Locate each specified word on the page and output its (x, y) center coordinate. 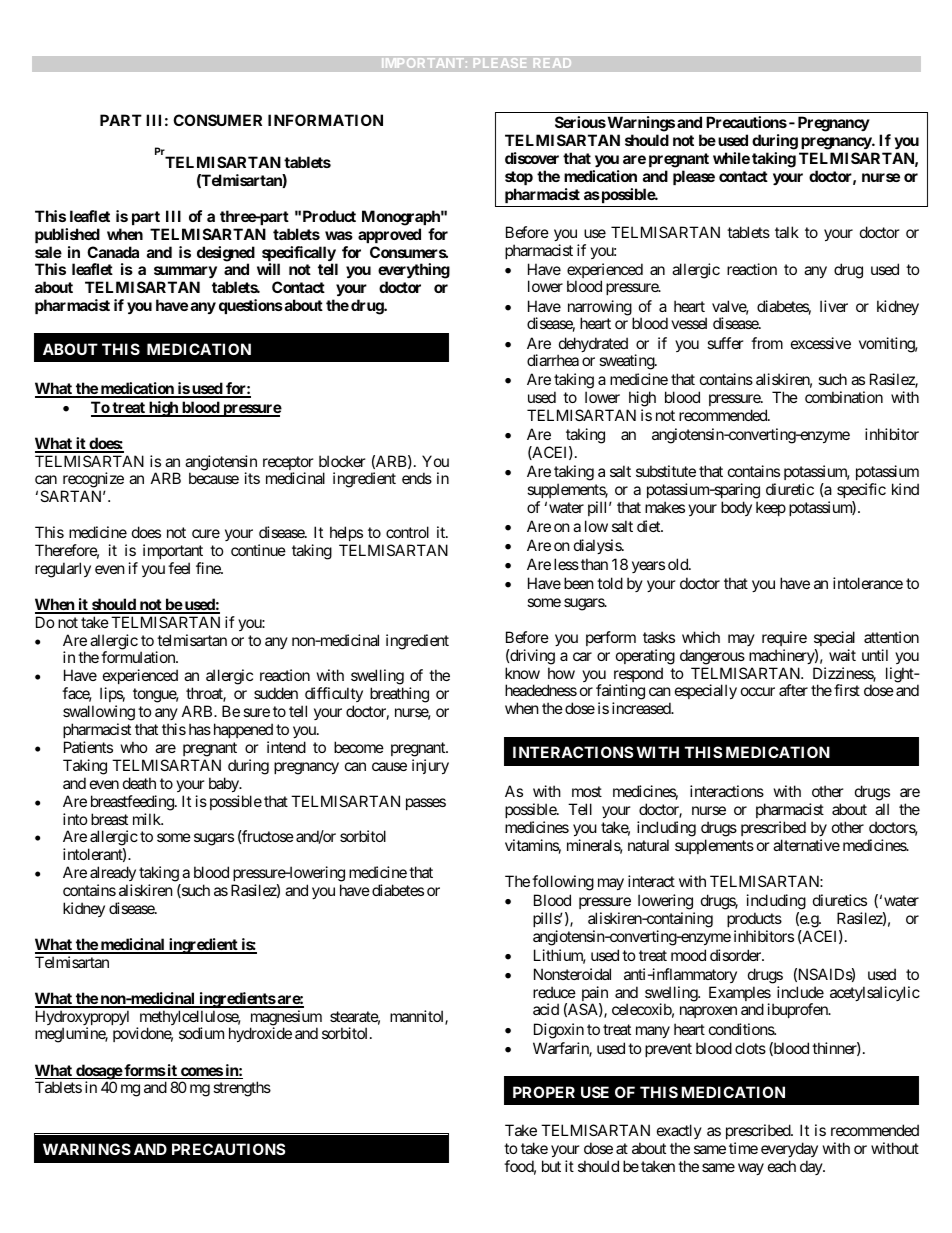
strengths (242, 1089)
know (522, 673)
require (784, 638)
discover (532, 158)
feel (179, 568)
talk (787, 232)
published (67, 235)
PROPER (544, 1092)
